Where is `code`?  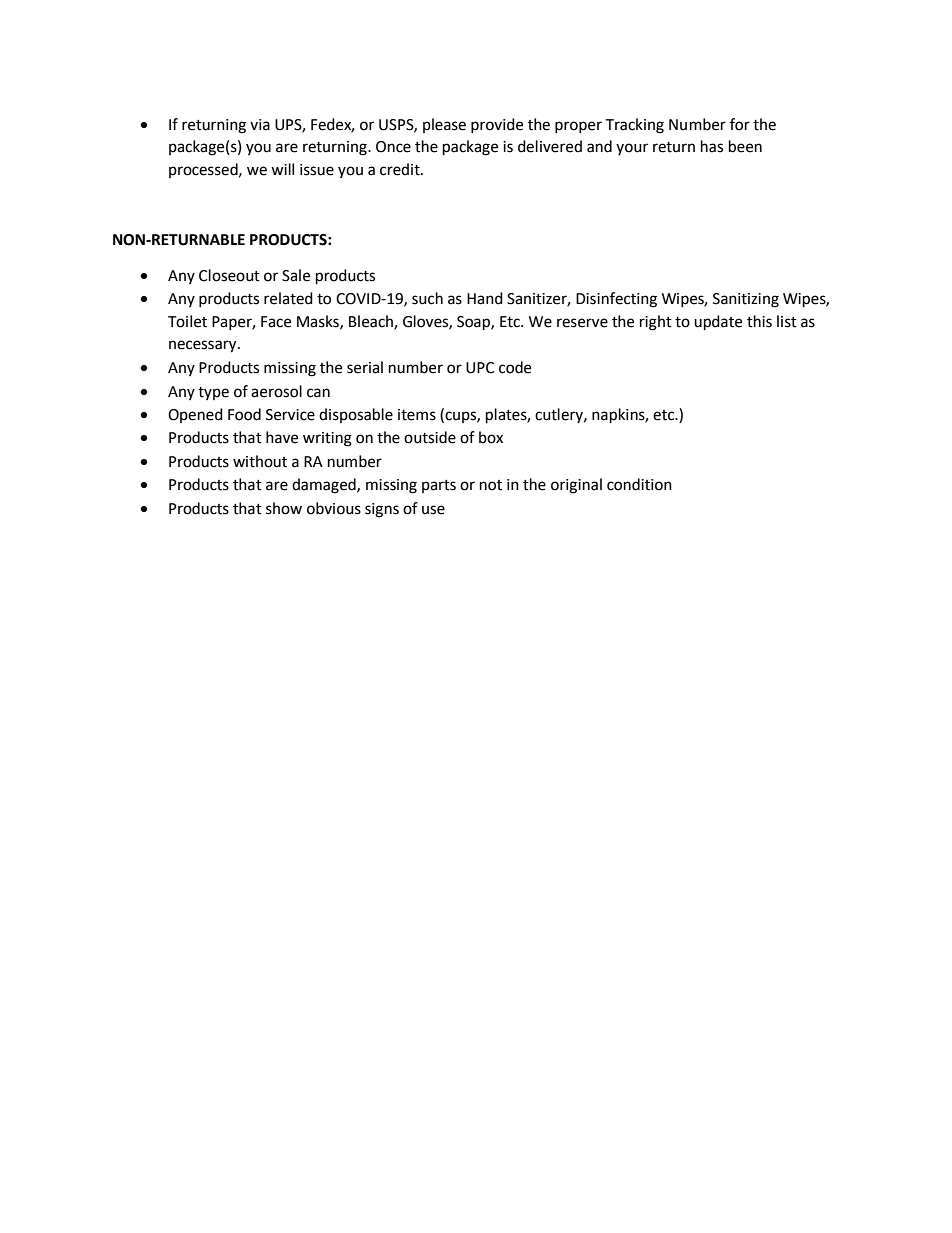
code is located at coordinates (515, 367).
